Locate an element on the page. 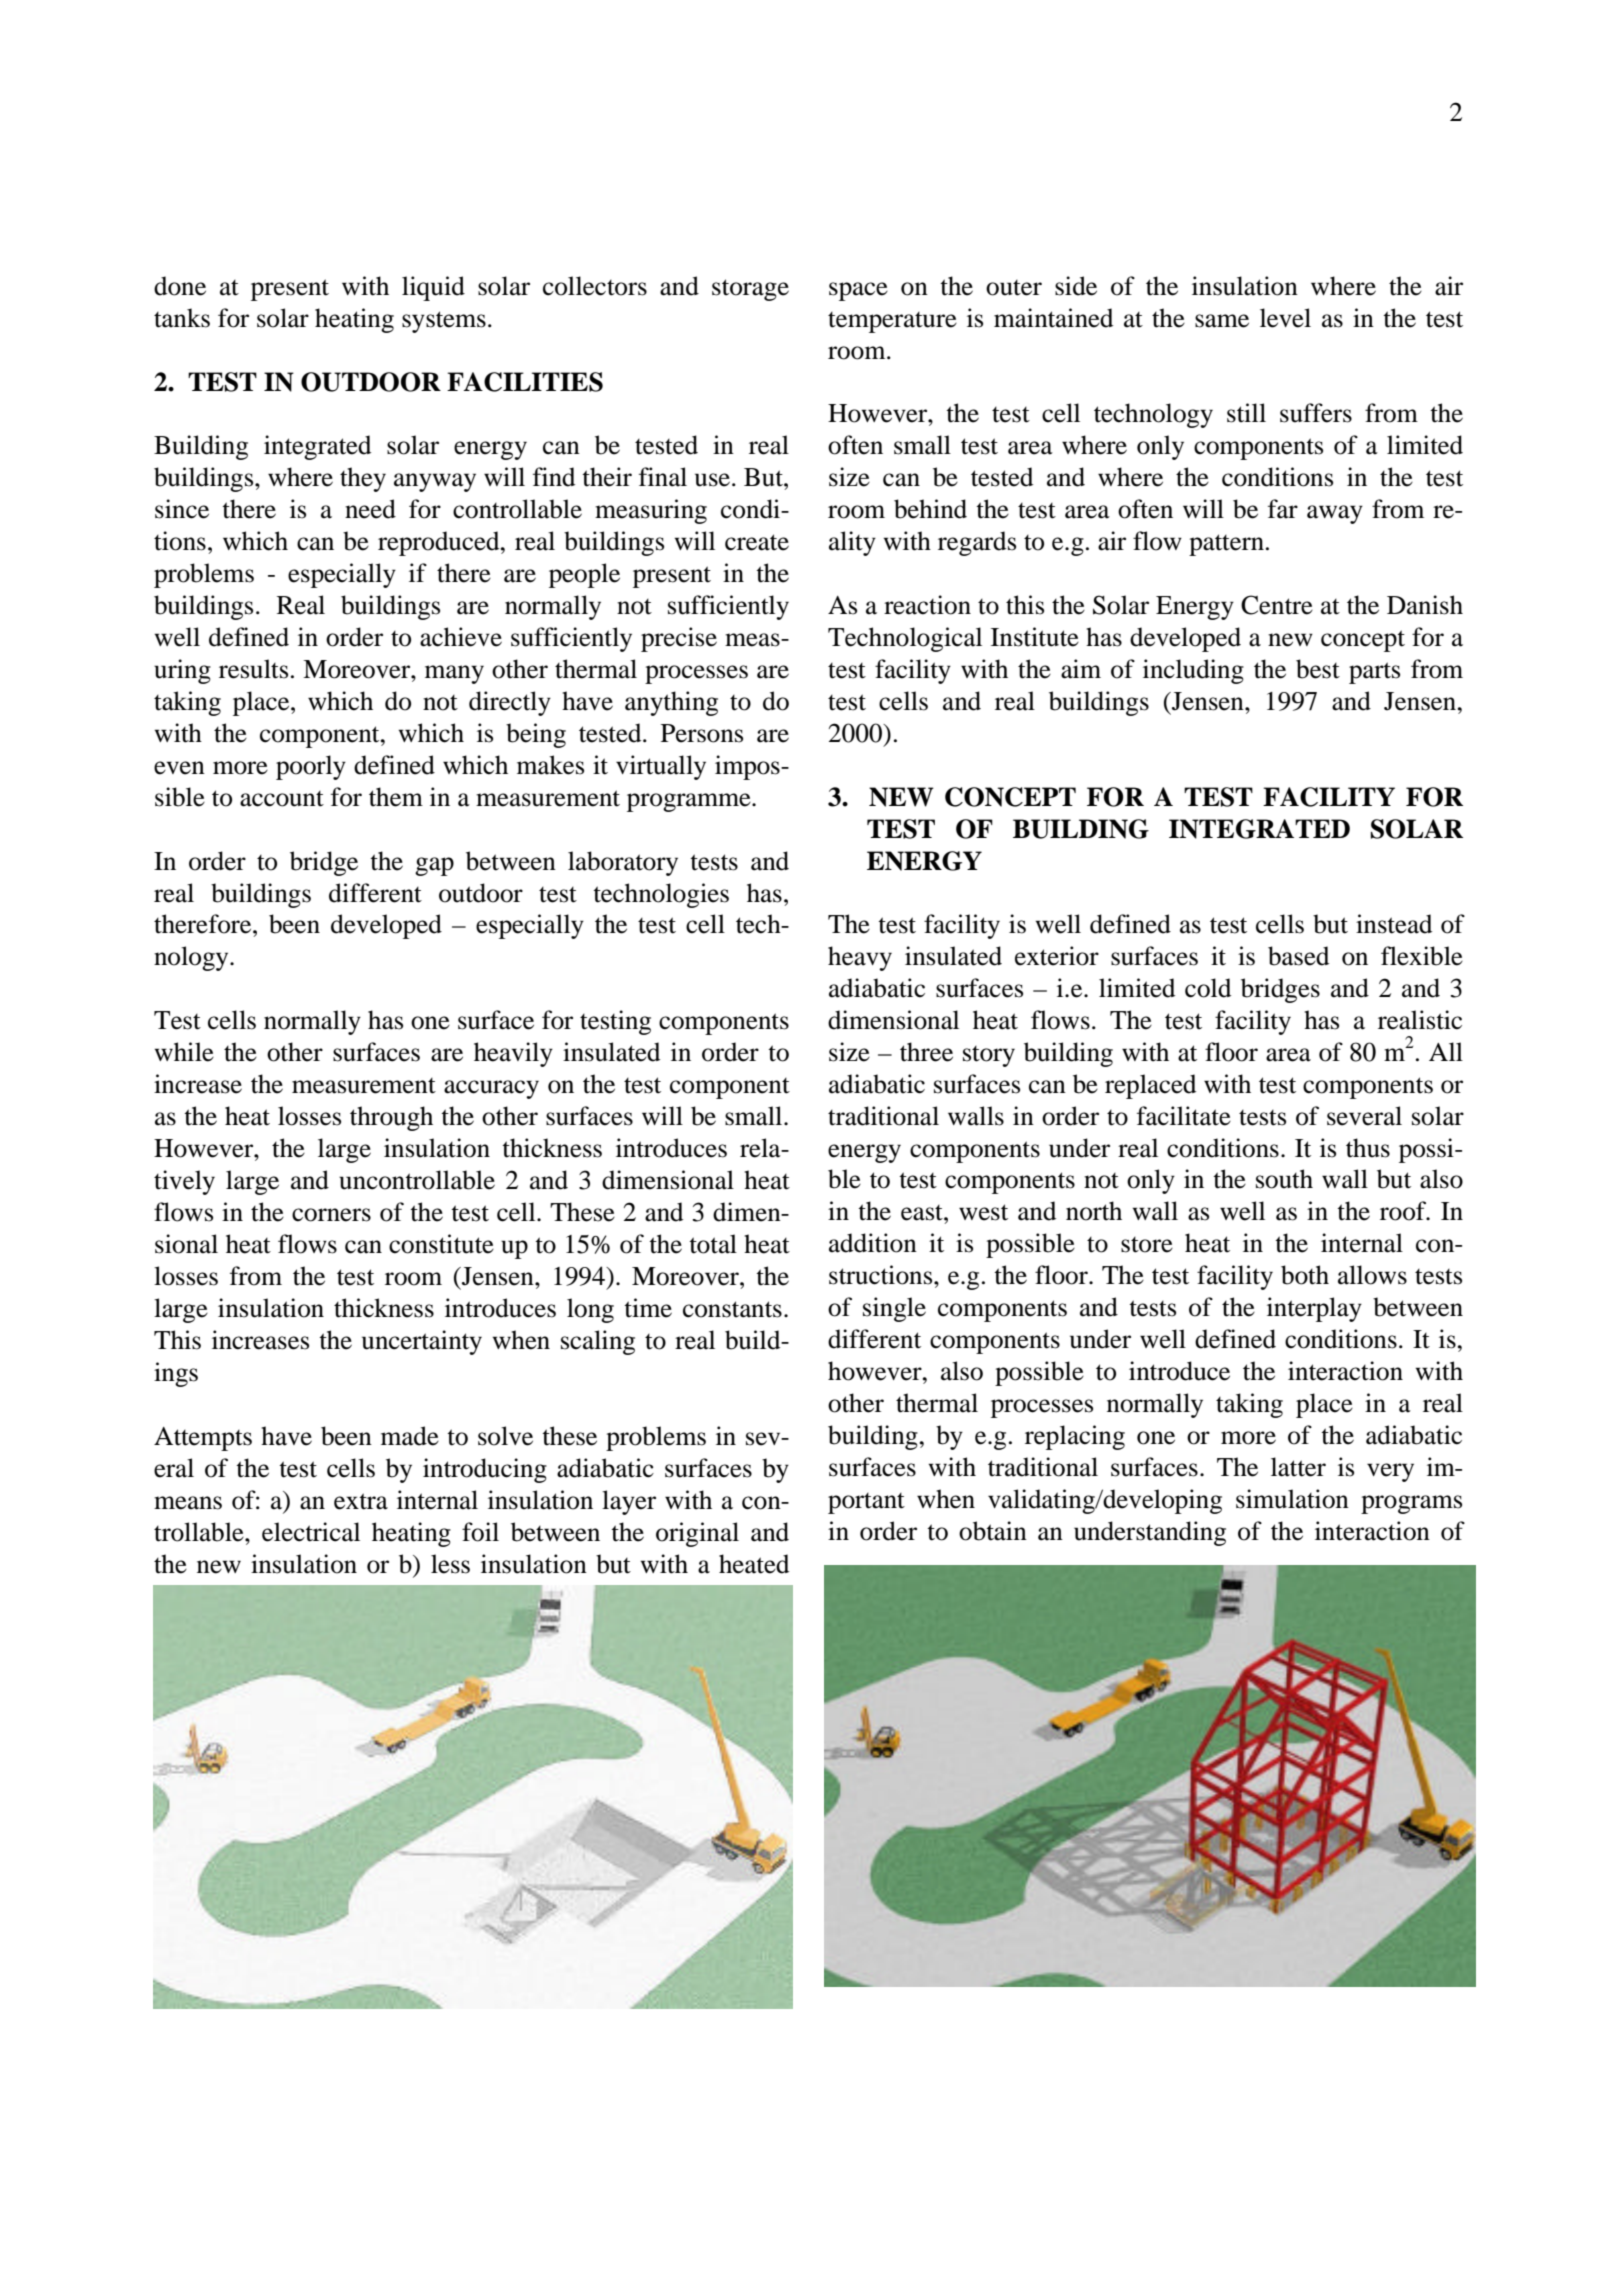 The width and height of the image is (1619, 2288). gap is located at coordinates (434, 866).
